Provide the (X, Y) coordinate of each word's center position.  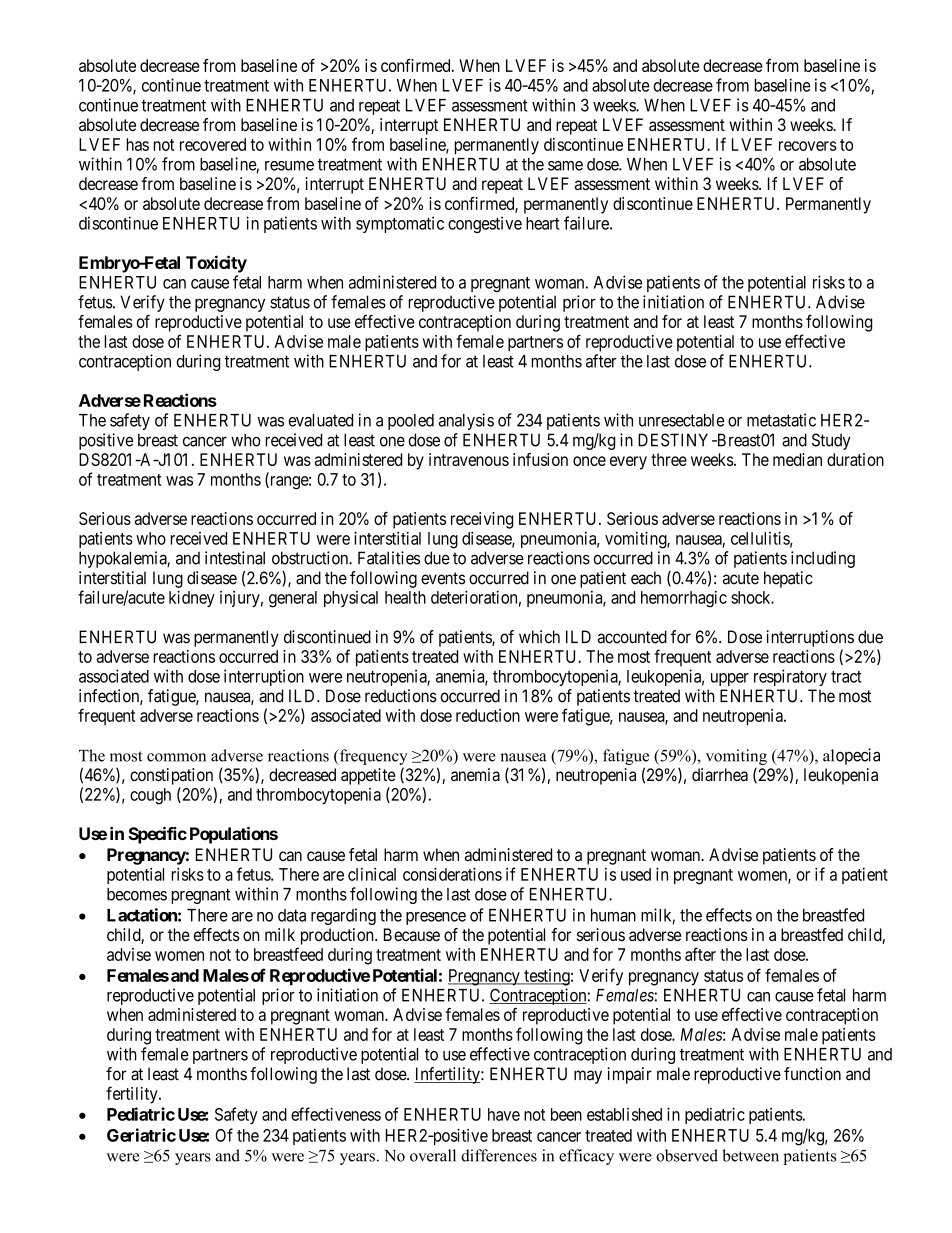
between (750, 1155)
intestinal (235, 558)
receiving (482, 520)
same (565, 166)
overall (433, 1155)
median (797, 459)
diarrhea (720, 774)
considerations (452, 874)
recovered (213, 144)
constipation (171, 776)
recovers (808, 146)
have (504, 1114)
